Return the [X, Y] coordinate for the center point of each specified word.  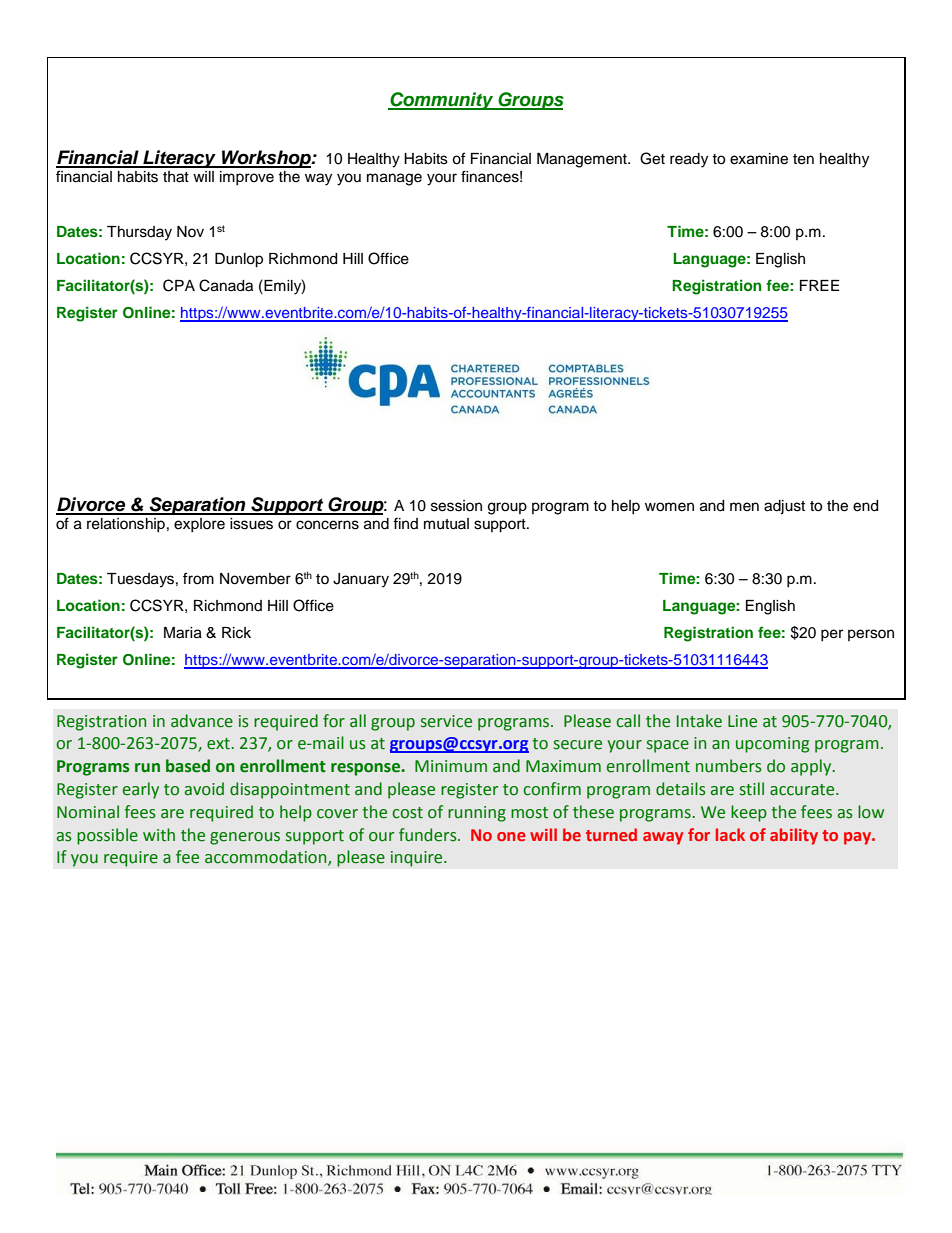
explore [199, 525]
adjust [784, 507]
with [159, 835]
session [456, 506]
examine [759, 159]
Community [442, 101]
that [176, 177]
